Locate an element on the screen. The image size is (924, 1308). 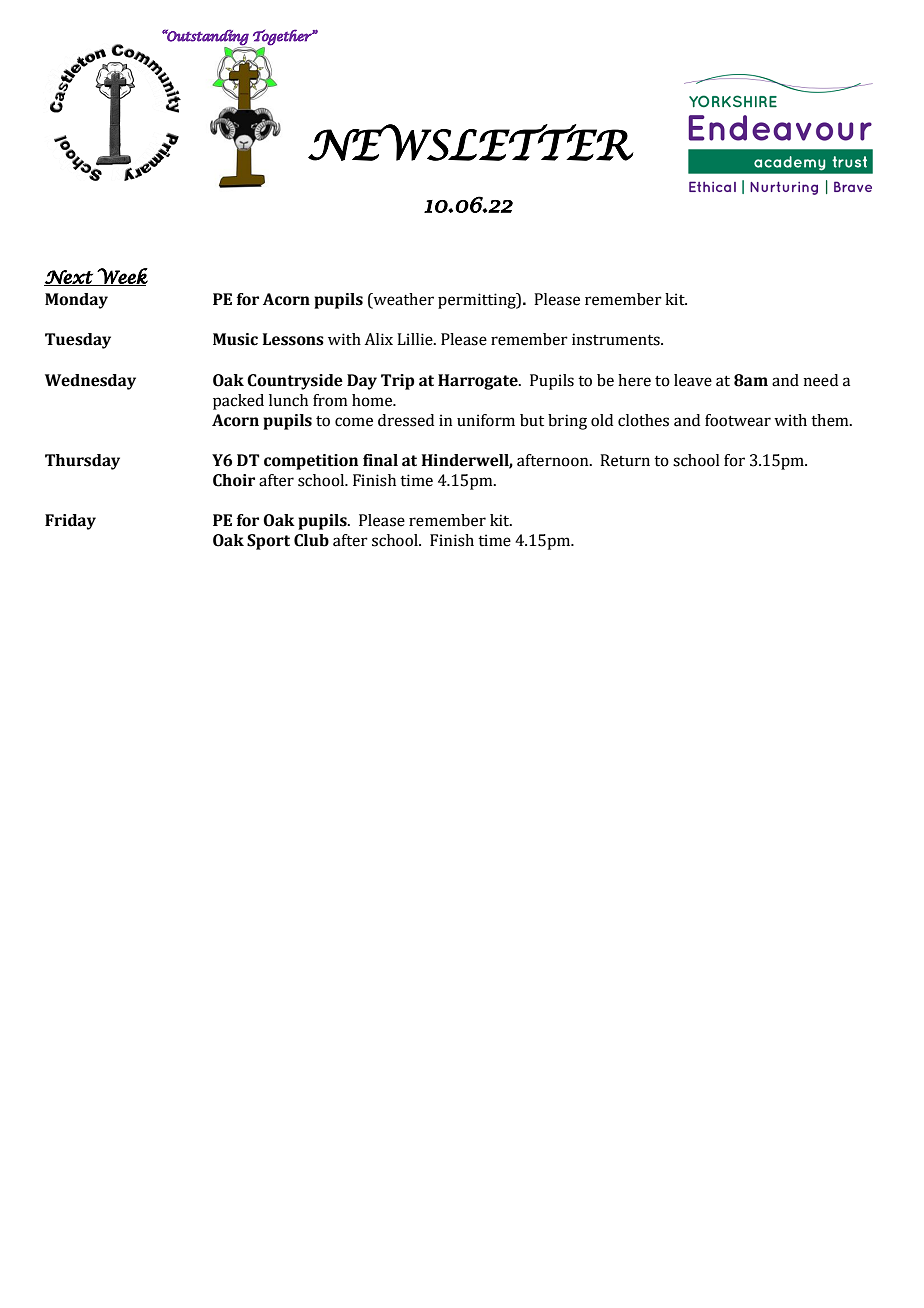
Music is located at coordinates (235, 339).
